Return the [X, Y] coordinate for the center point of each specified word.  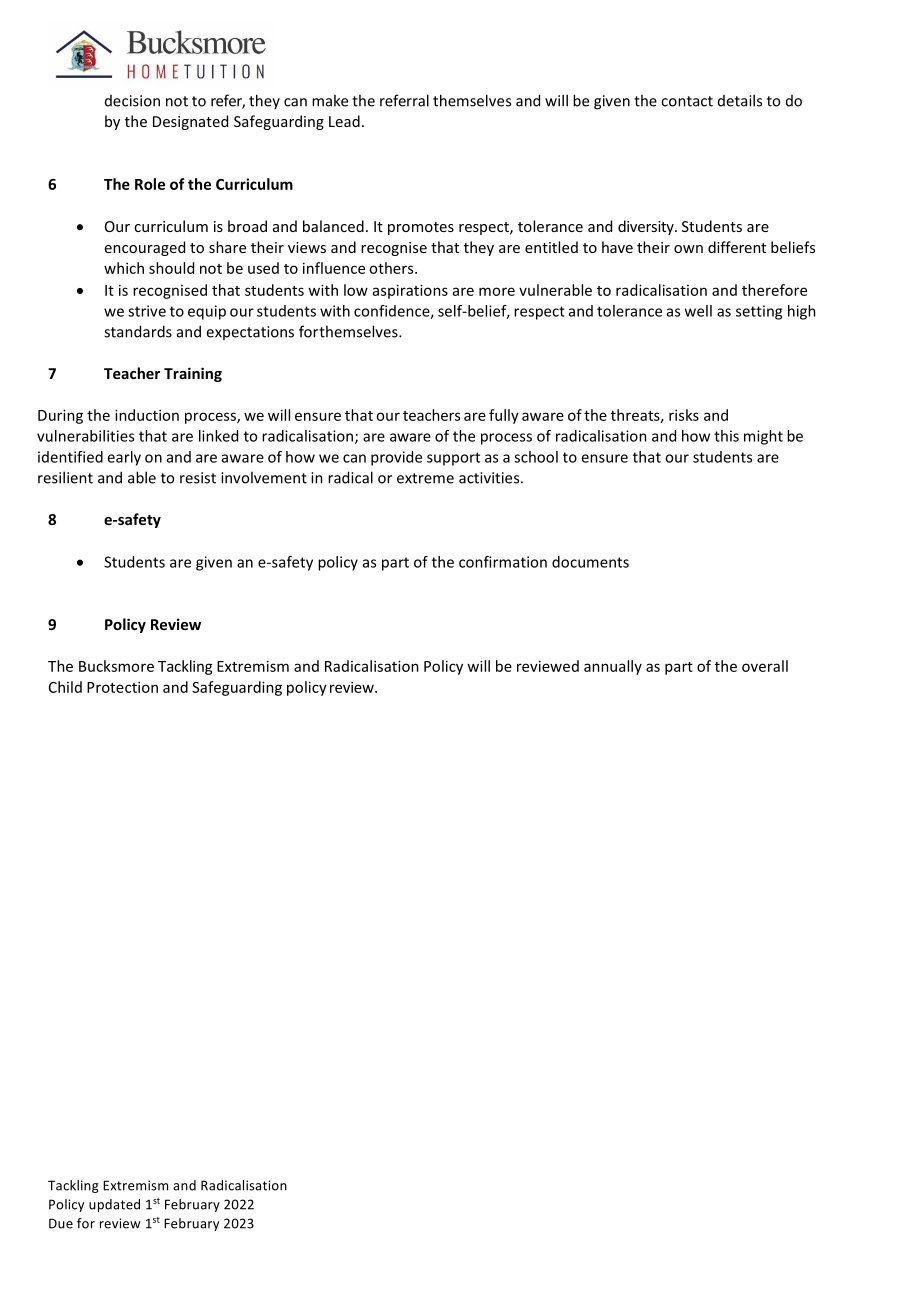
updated [114, 1205]
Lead [344, 121]
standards [138, 331]
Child [65, 687]
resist [198, 478]
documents [590, 562]
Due [61, 1223]
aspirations [410, 291]
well [698, 311]
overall [765, 666]
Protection [122, 687]
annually [613, 667]
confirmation [503, 562]
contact [687, 101]
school [536, 457]
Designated [190, 122]
